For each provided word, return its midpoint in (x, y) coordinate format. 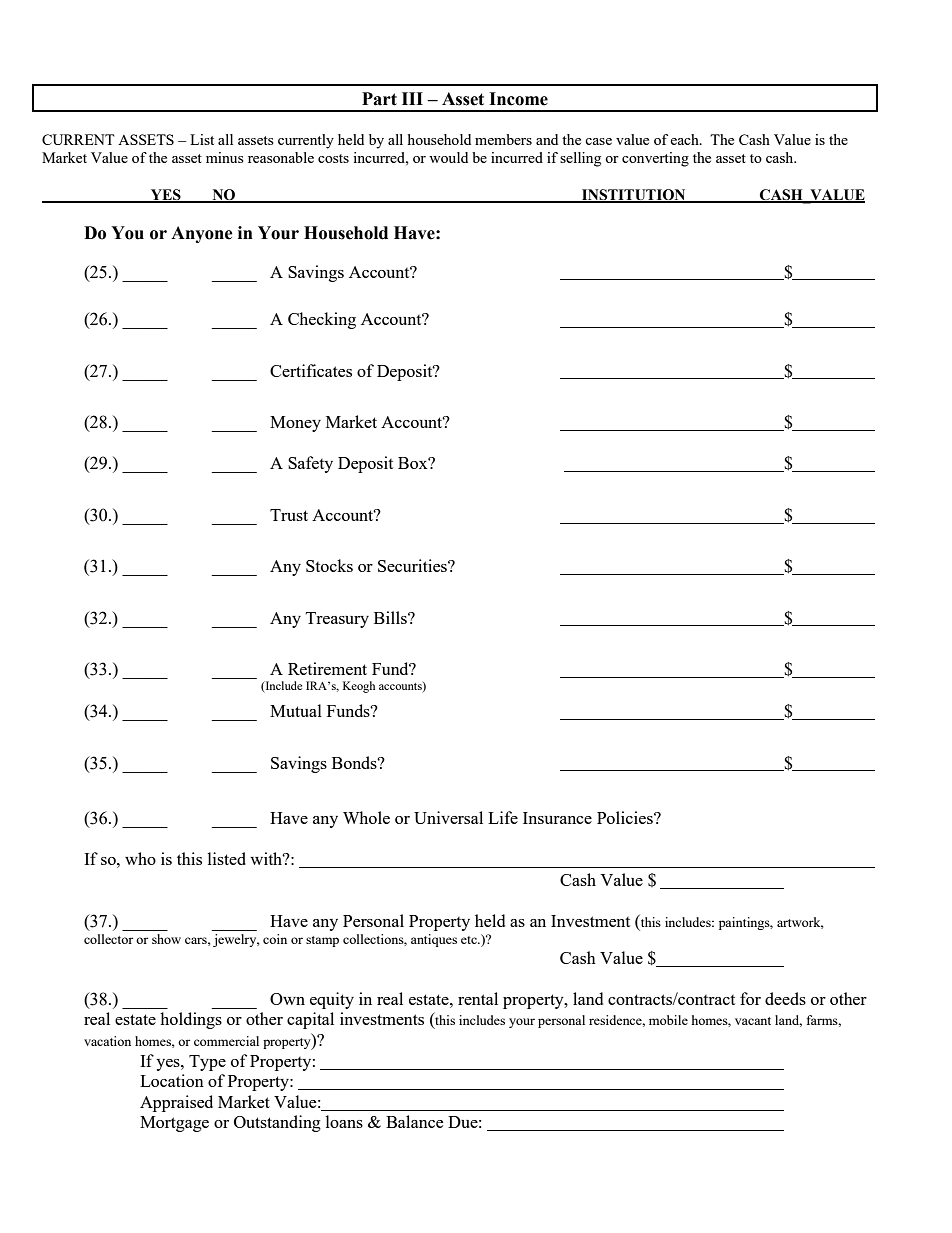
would (448, 157)
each (685, 139)
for (750, 998)
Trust (289, 515)
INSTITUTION (634, 195)
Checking (322, 320)
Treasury (337, 620)
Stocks (329, 565)
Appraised (176, 1103)
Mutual (296, 710)
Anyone (202, 234)
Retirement (327, 668)
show (166, 939)
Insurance (557, 818)
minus (225, 157)
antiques (434, 940)
